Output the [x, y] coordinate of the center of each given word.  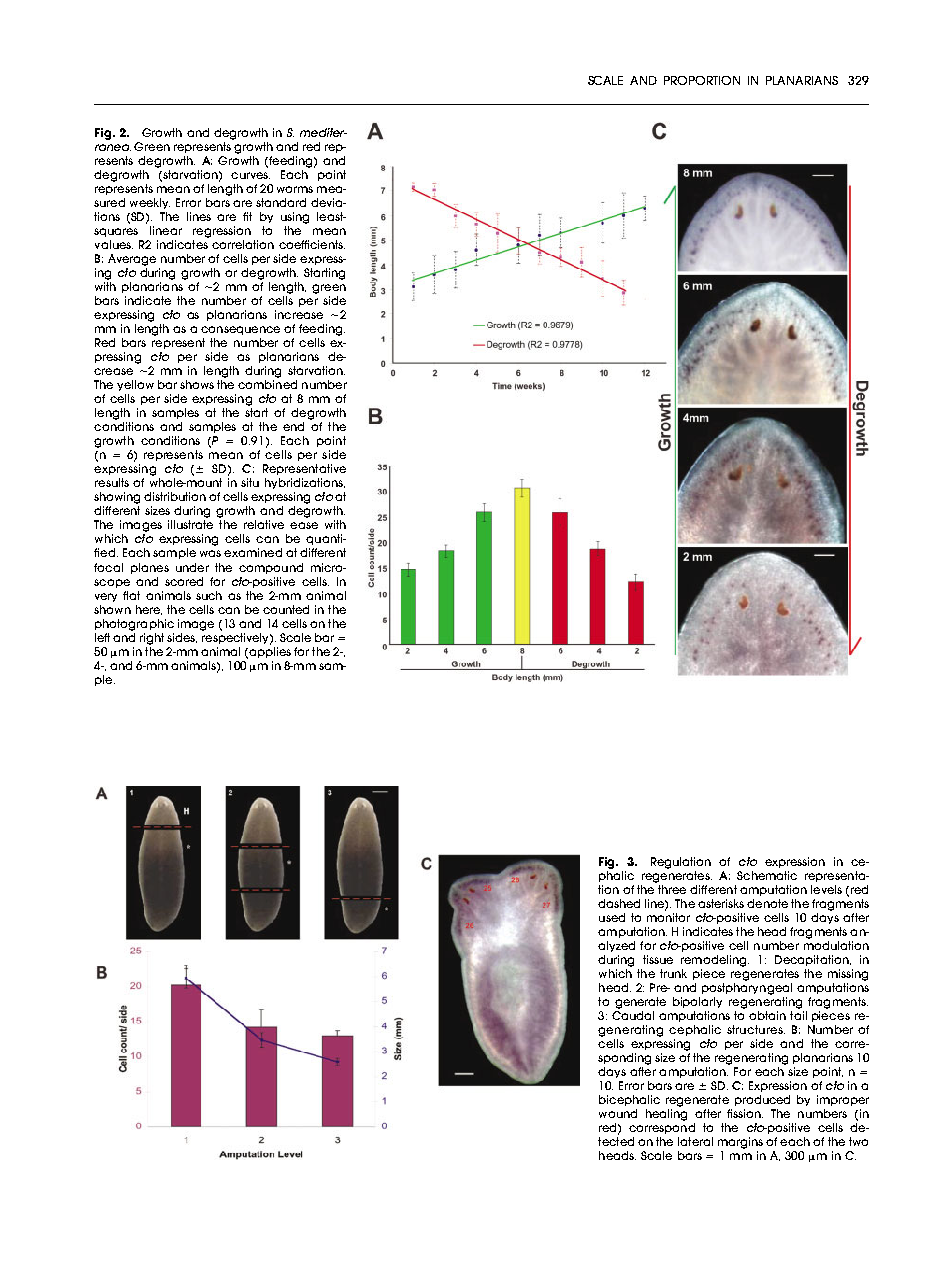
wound [618, 1113]
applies [270, 651]
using [295, 218]
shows [197, 384]
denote [767, 903]
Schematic [767, 875]
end [293, 426]
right [152, 639]
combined [267, 384]
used [612, 917]
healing [666, 1115]
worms [295, 189]
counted [286, 609]
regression [222, 232]
